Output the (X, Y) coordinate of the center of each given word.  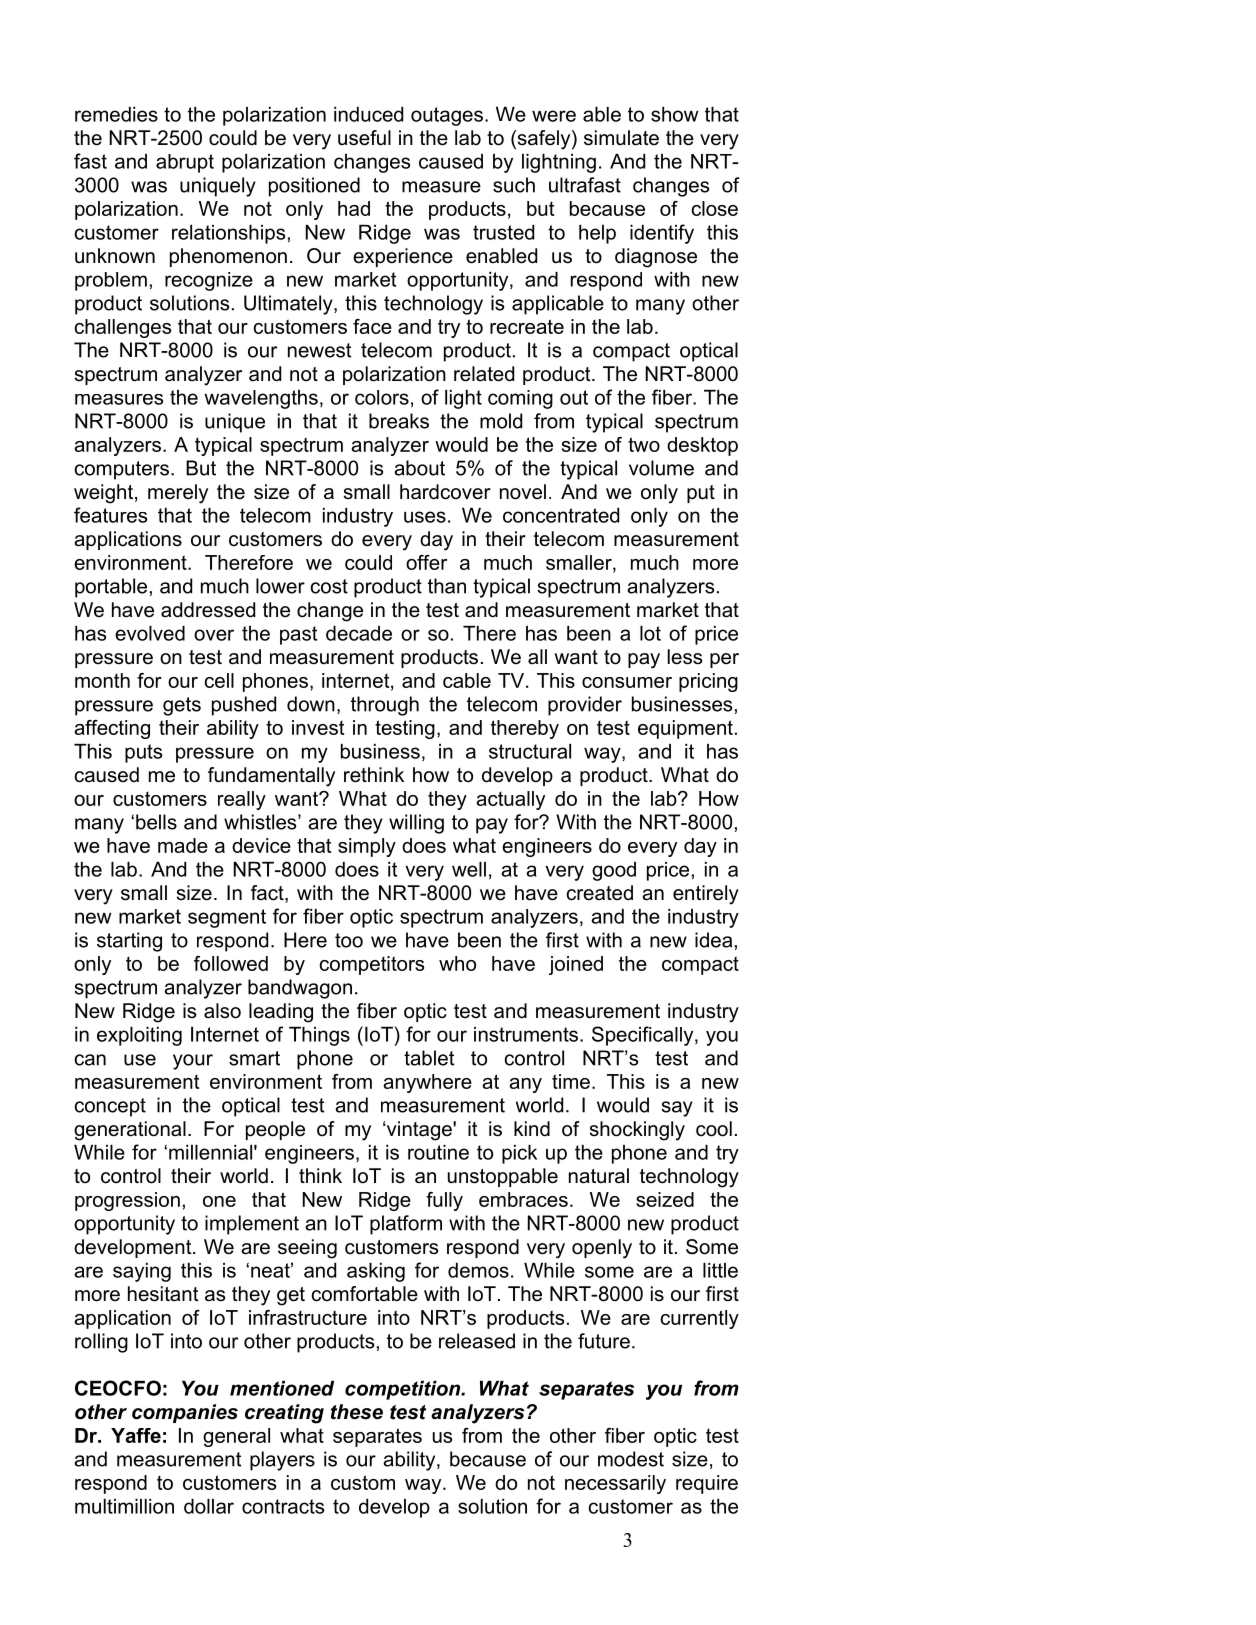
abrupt (185, 163)
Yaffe (136, 1435)
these (357, 1412)
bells (156, 822)
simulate (621, 138)
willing (416, 824)
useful (364, 138)
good (614, 871)
